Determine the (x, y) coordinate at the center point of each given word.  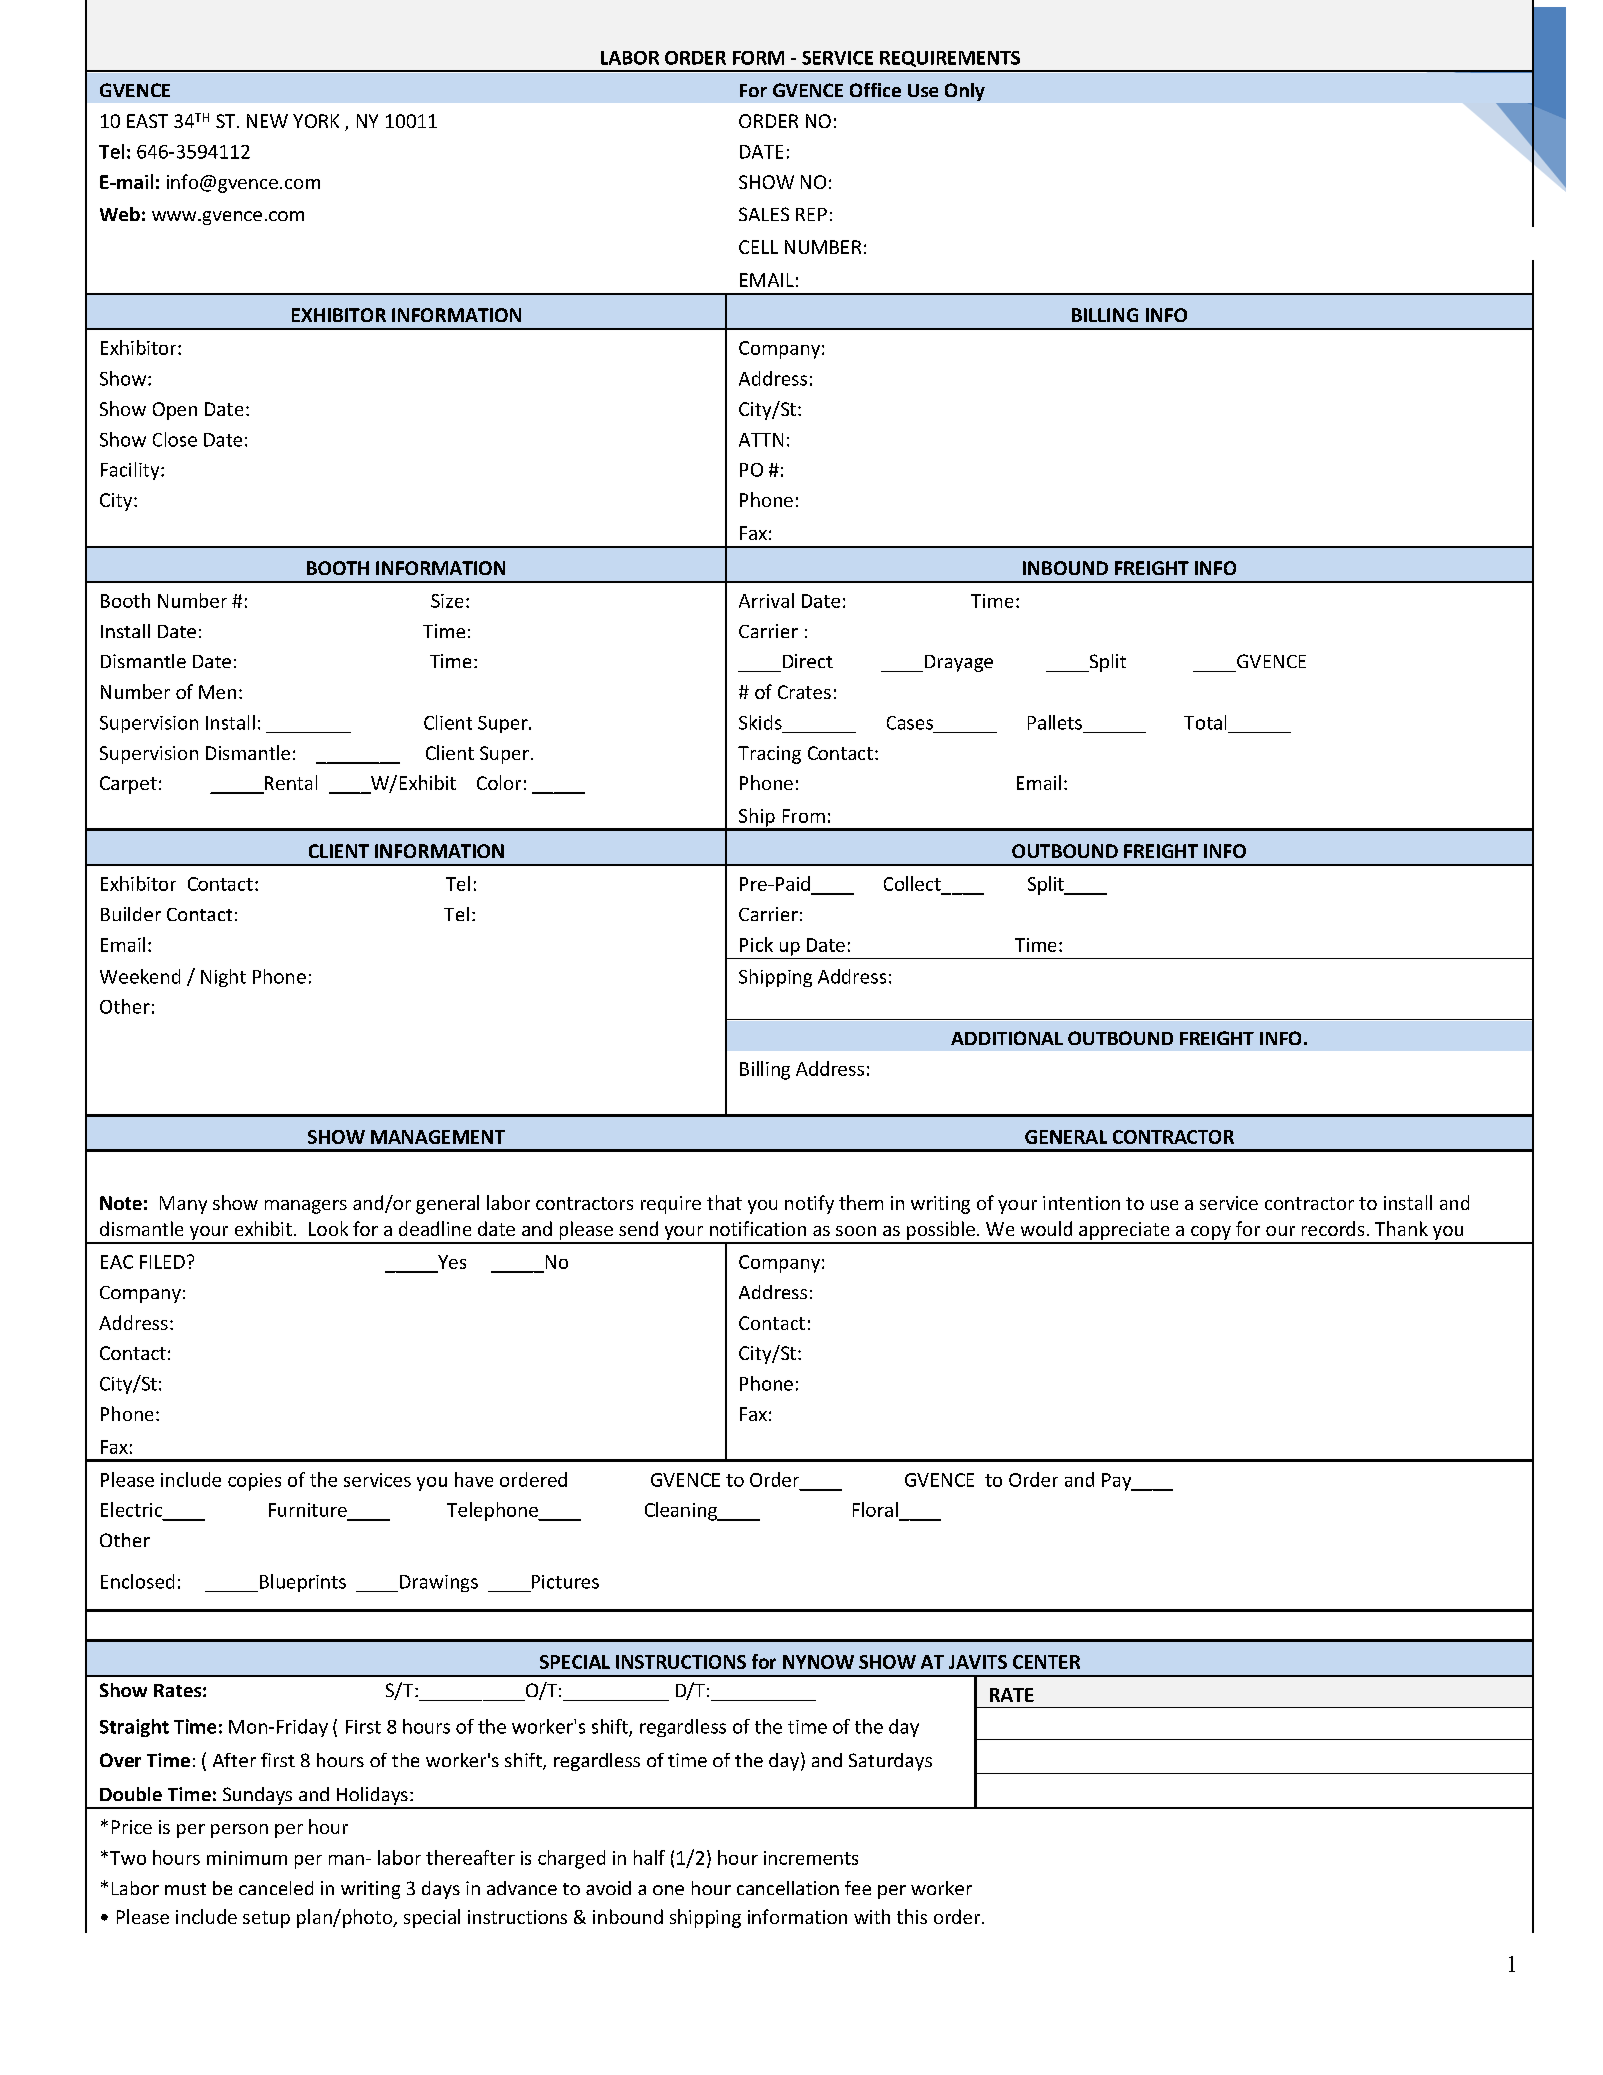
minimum (247, 1858)
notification (758, 1228)
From (804, 816)
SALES (764, 214)
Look (328, 1228)
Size (447, 601)
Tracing (769, 755)
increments (811, 1858)
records (1333, 1228)
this (912, 1916)
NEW (267, 121)
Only (965, 92)
